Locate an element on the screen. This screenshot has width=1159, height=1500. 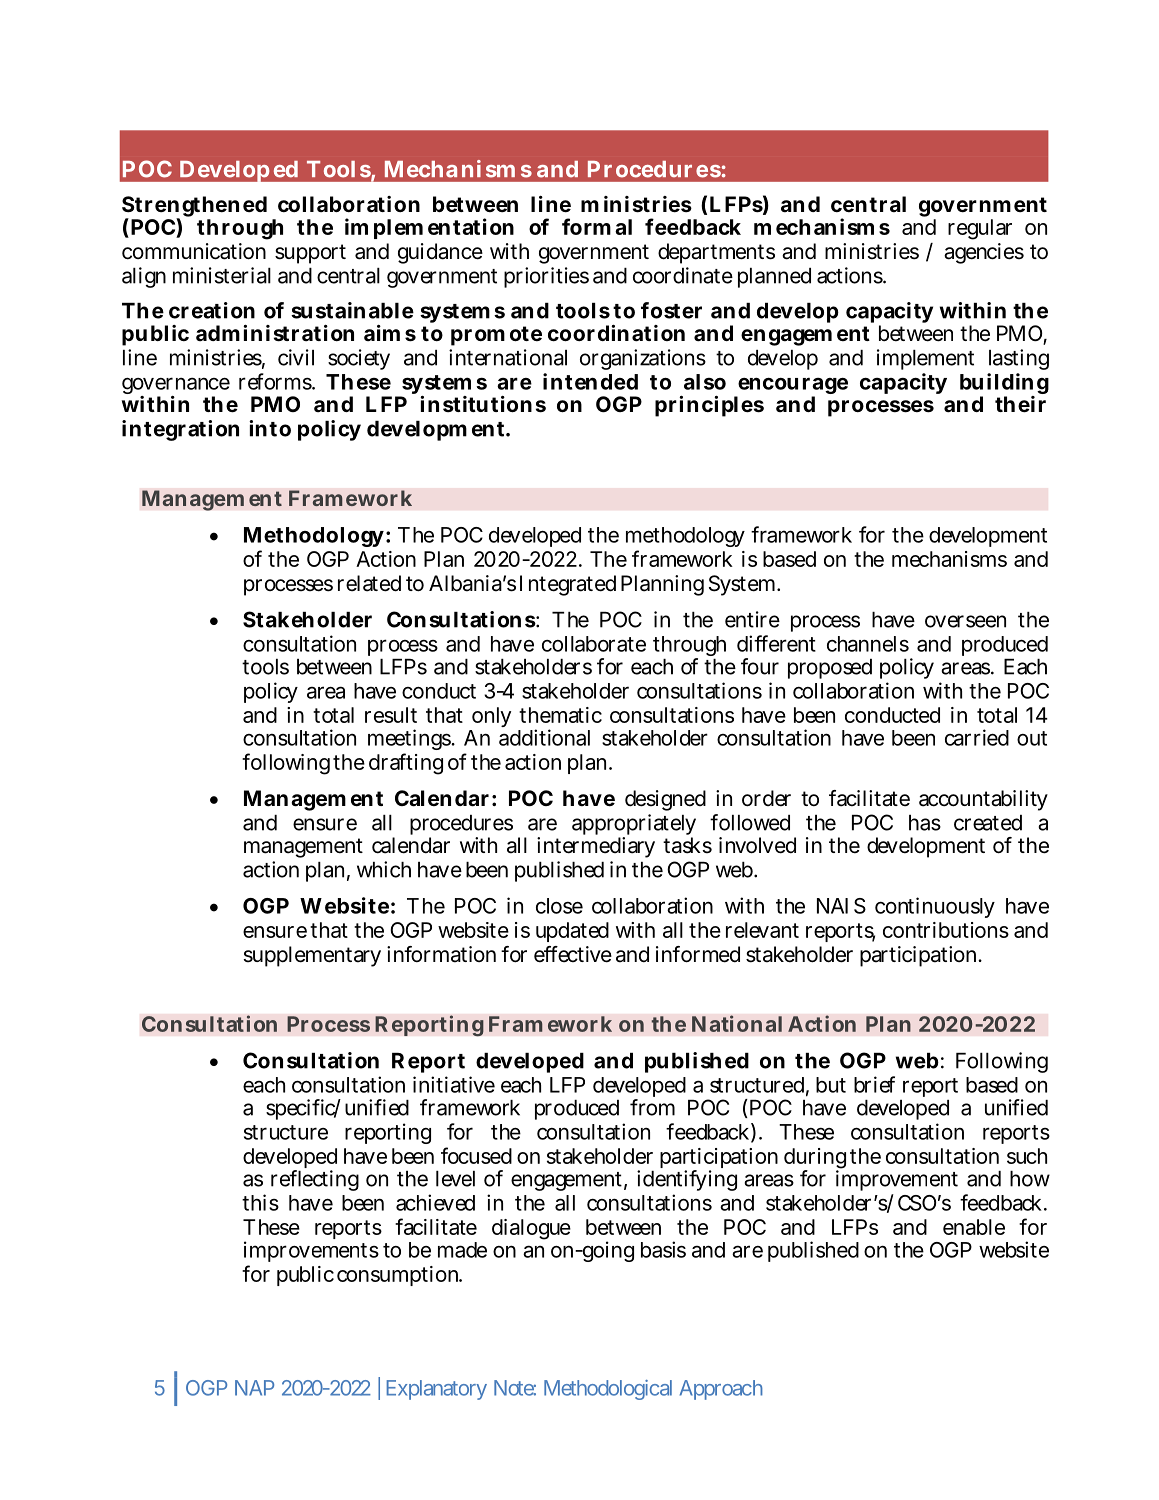
NAP is located at coordinates (254, 1388).
